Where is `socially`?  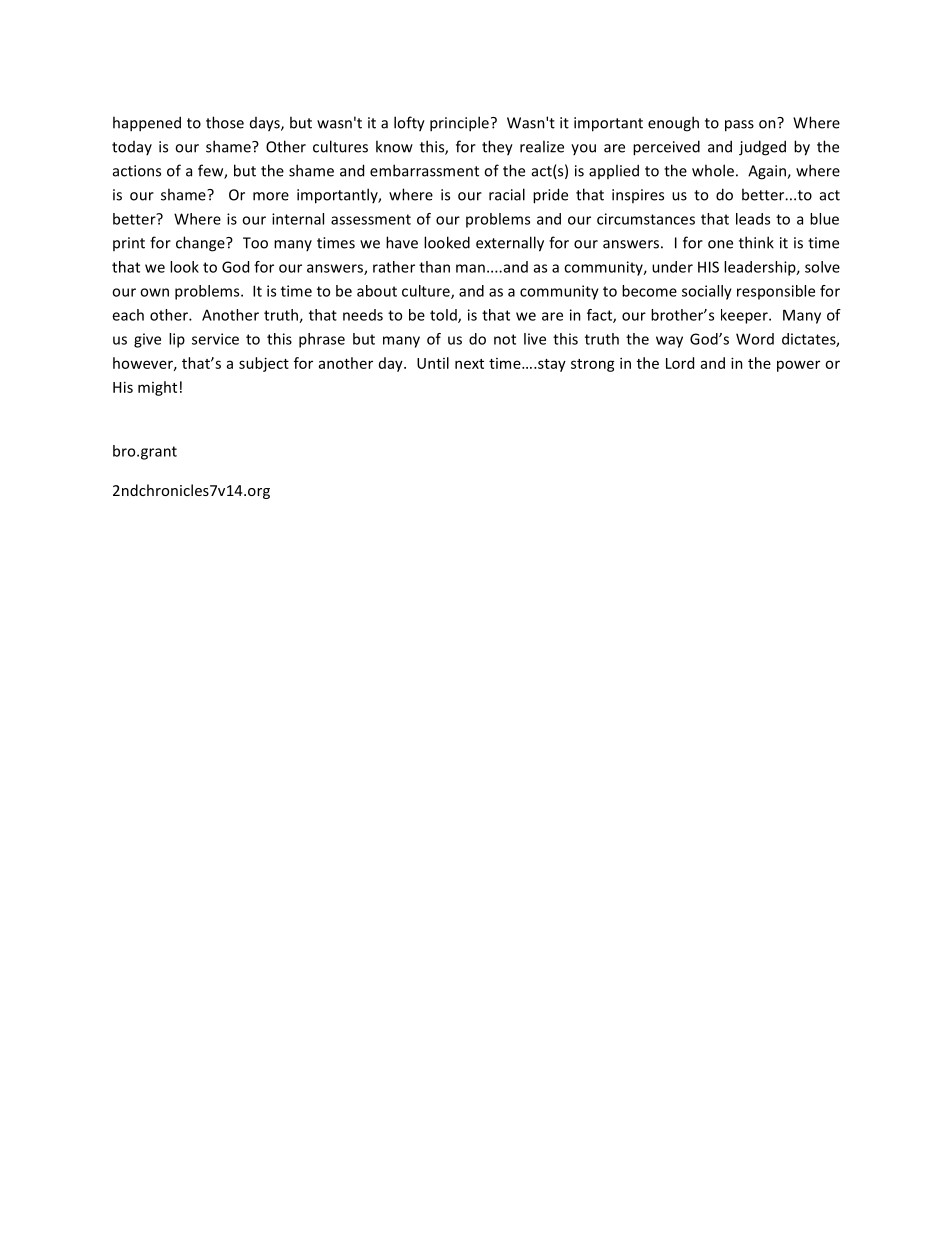
socially is located at coordinates (707, 292).
